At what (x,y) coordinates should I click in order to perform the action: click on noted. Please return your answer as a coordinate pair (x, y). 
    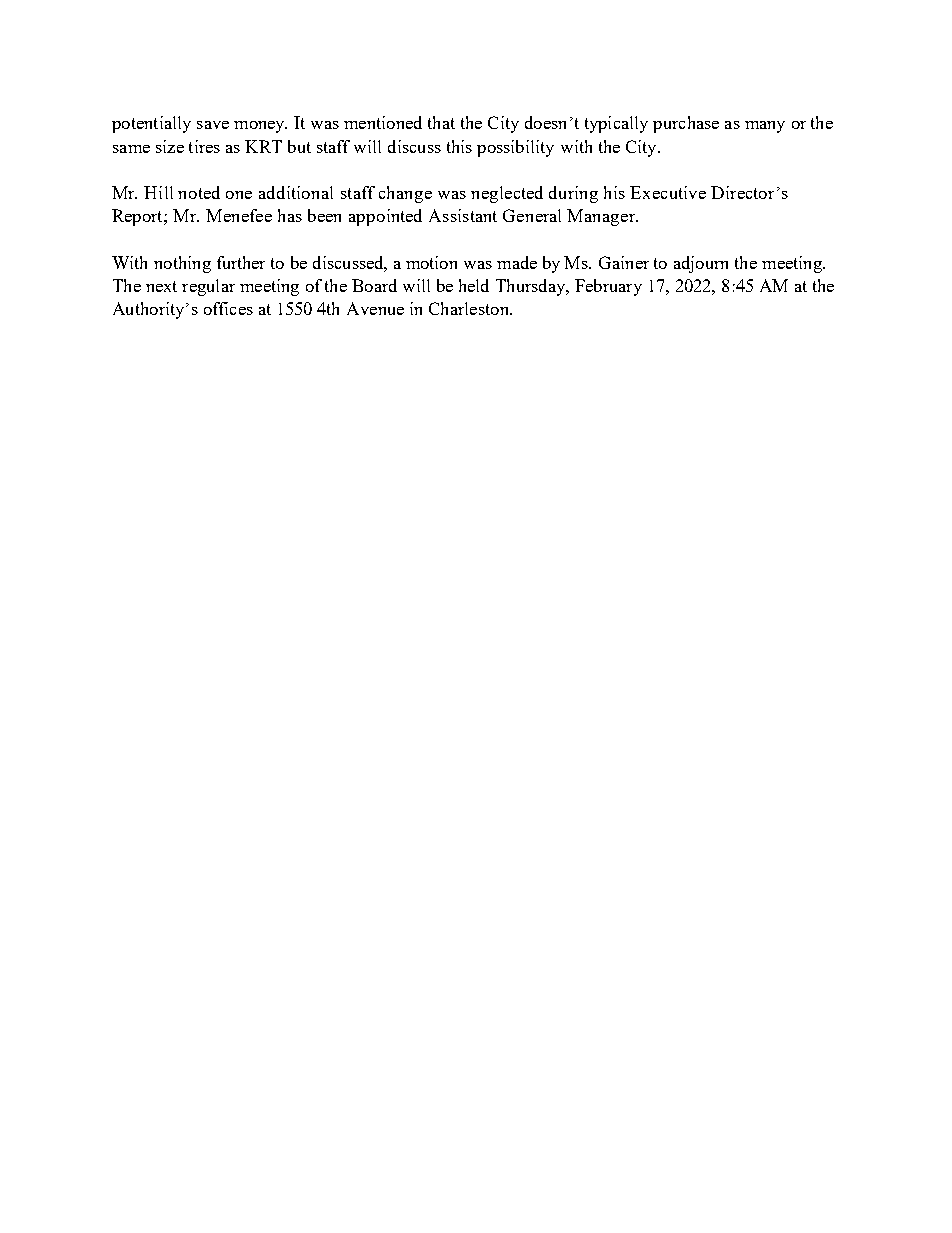
    Looking at the image, I should click on (199, 192).
